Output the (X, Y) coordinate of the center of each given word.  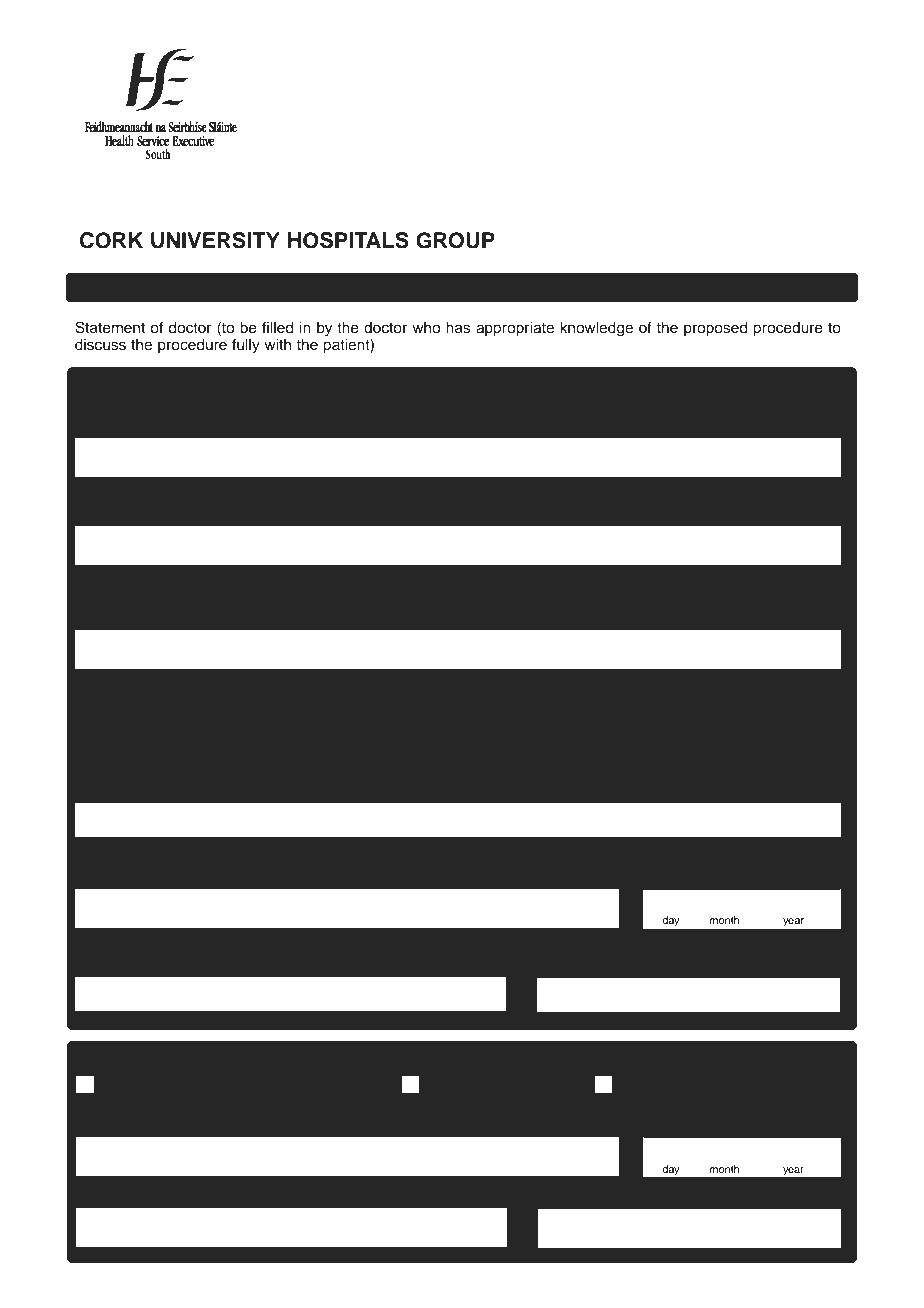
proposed (715, 329)
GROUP (455, 240)
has (458, 328)
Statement (110, 327)
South (158, 154)
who (426, 327)
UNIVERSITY (215, 240)
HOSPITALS (348, 240)
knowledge (596, 329)
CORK (111, 240)
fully (246, 346)
